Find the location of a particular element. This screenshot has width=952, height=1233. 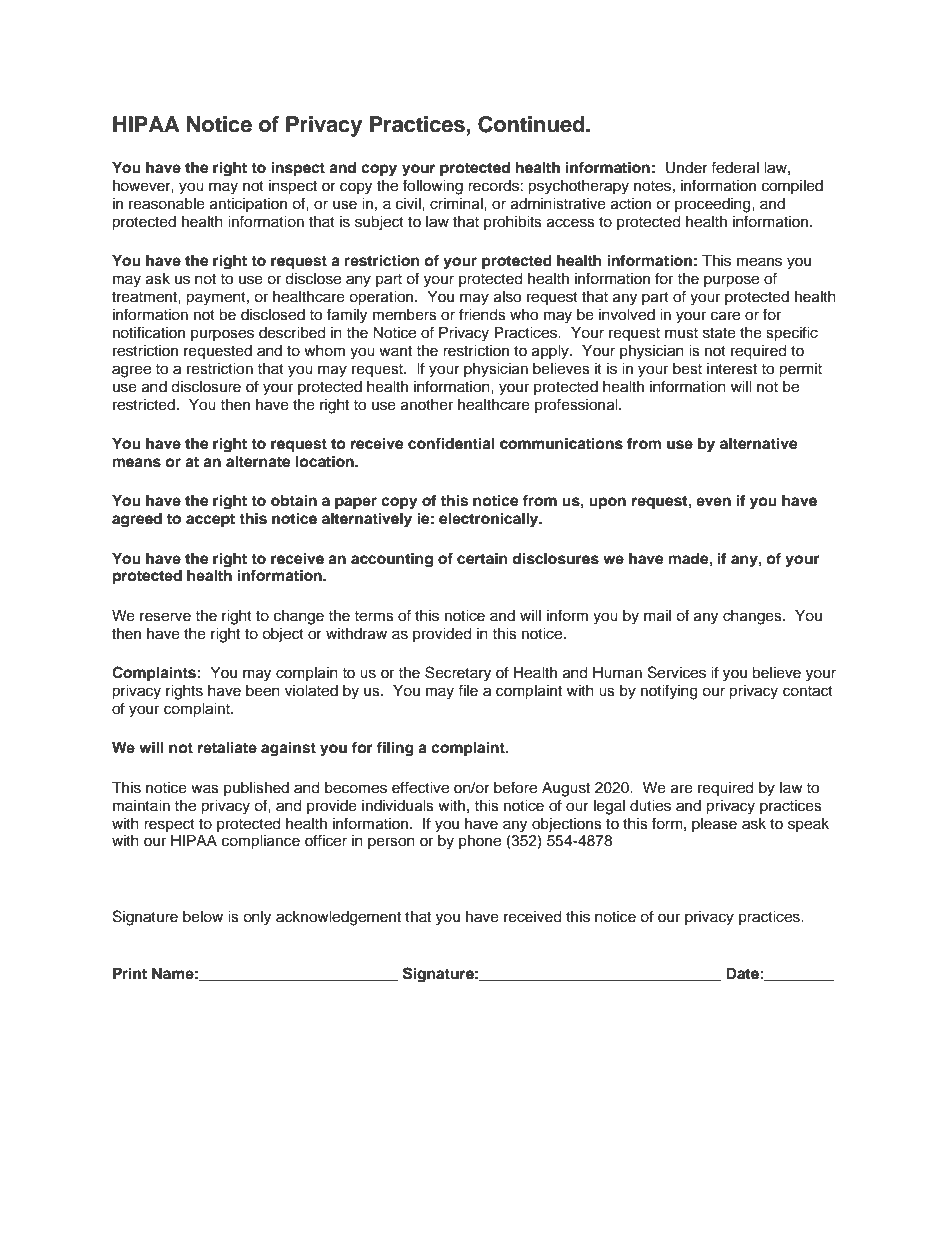

please is located at coordinates (714, 825).
